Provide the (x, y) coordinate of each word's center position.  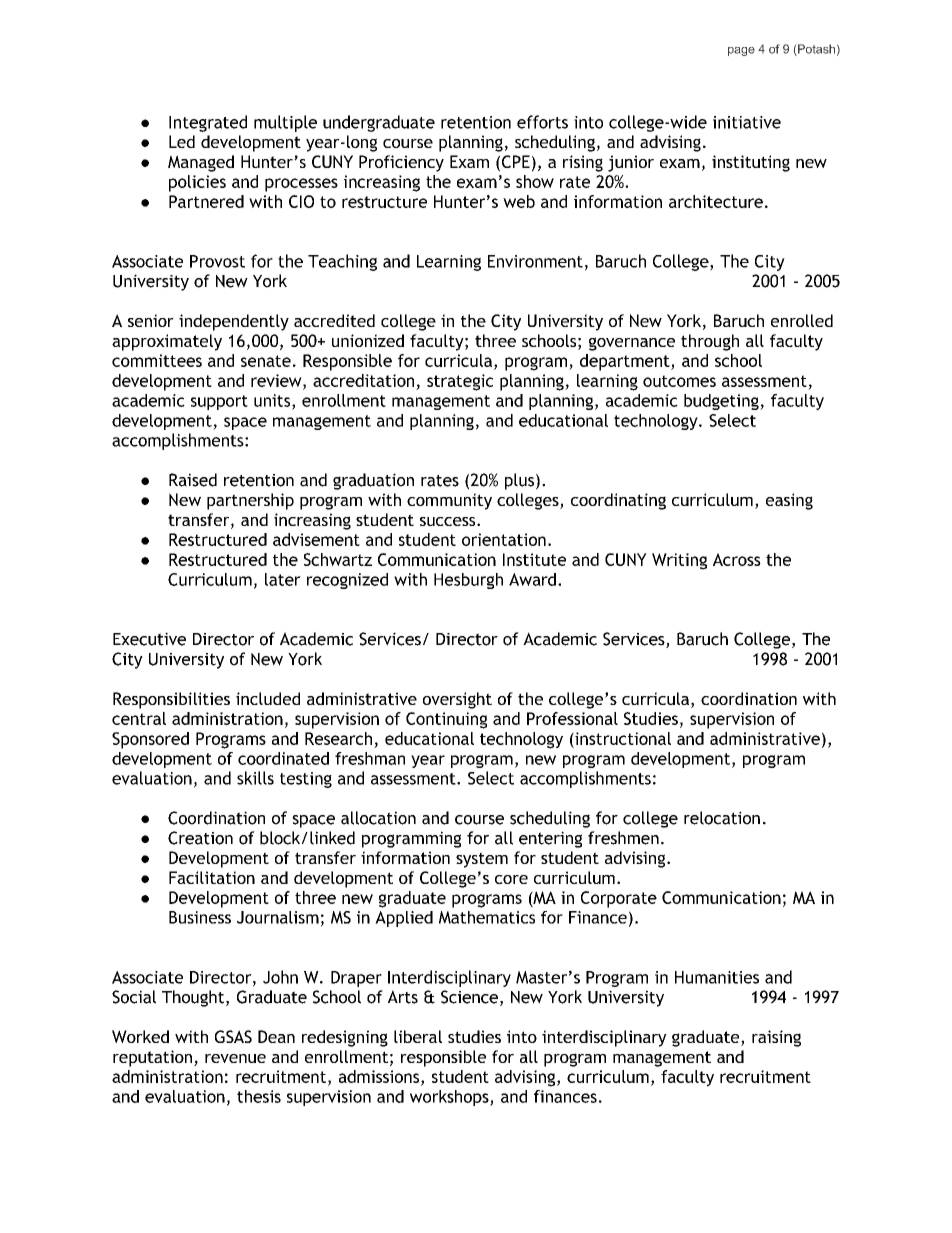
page (741, 51)
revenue (235, 1058)
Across (737, 559)
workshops (450, 1098)
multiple (285, 123)
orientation (504, 539)
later (283, 579)
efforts (542, 122)
